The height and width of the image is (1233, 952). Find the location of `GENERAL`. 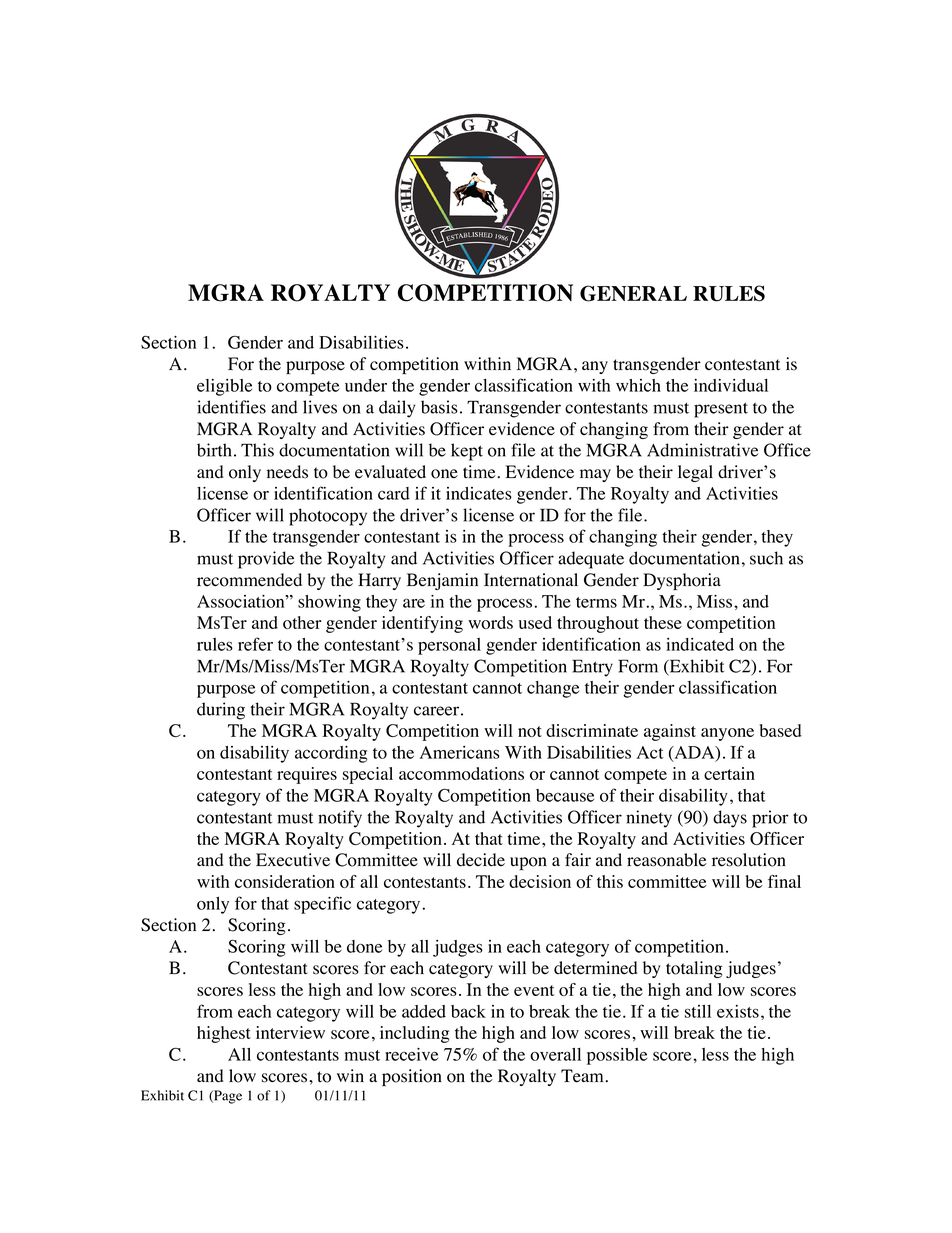

GENERAL is located at coordinates (633, 293).
